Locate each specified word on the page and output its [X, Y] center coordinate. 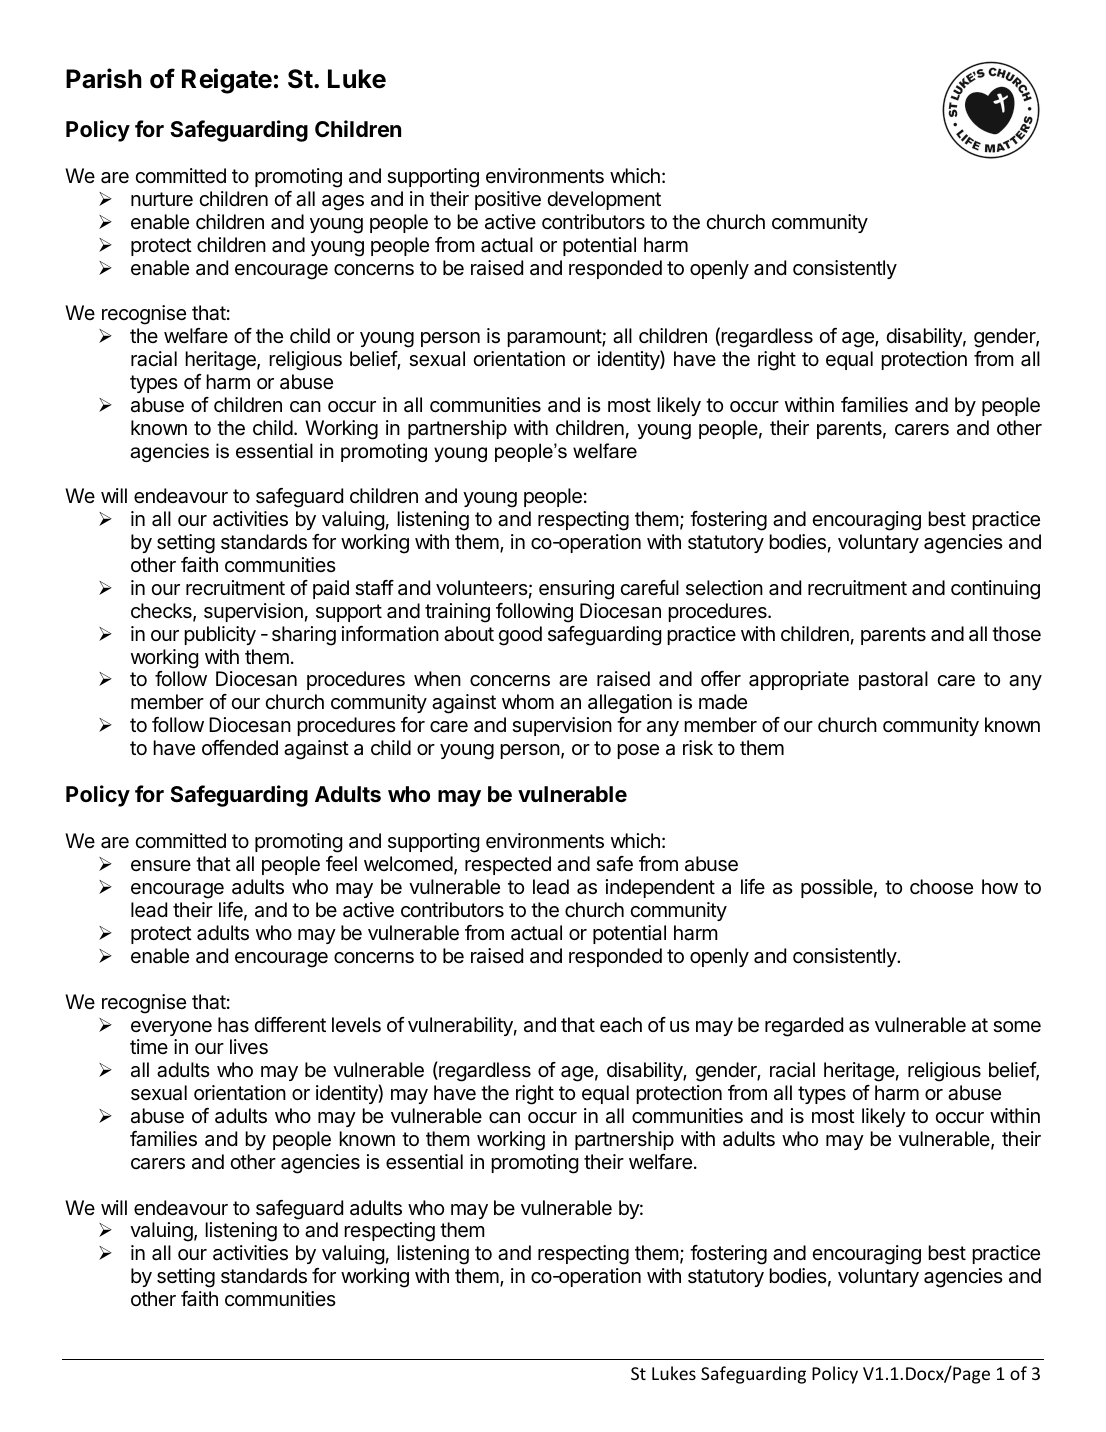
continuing [995, 590]
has [233, 1025]
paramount [555, 338]
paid [331, 589]
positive [508, 200]
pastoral [893, 680]
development [604, 200]
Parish [104, 78]
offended [240, 748]
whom [528, 701]
